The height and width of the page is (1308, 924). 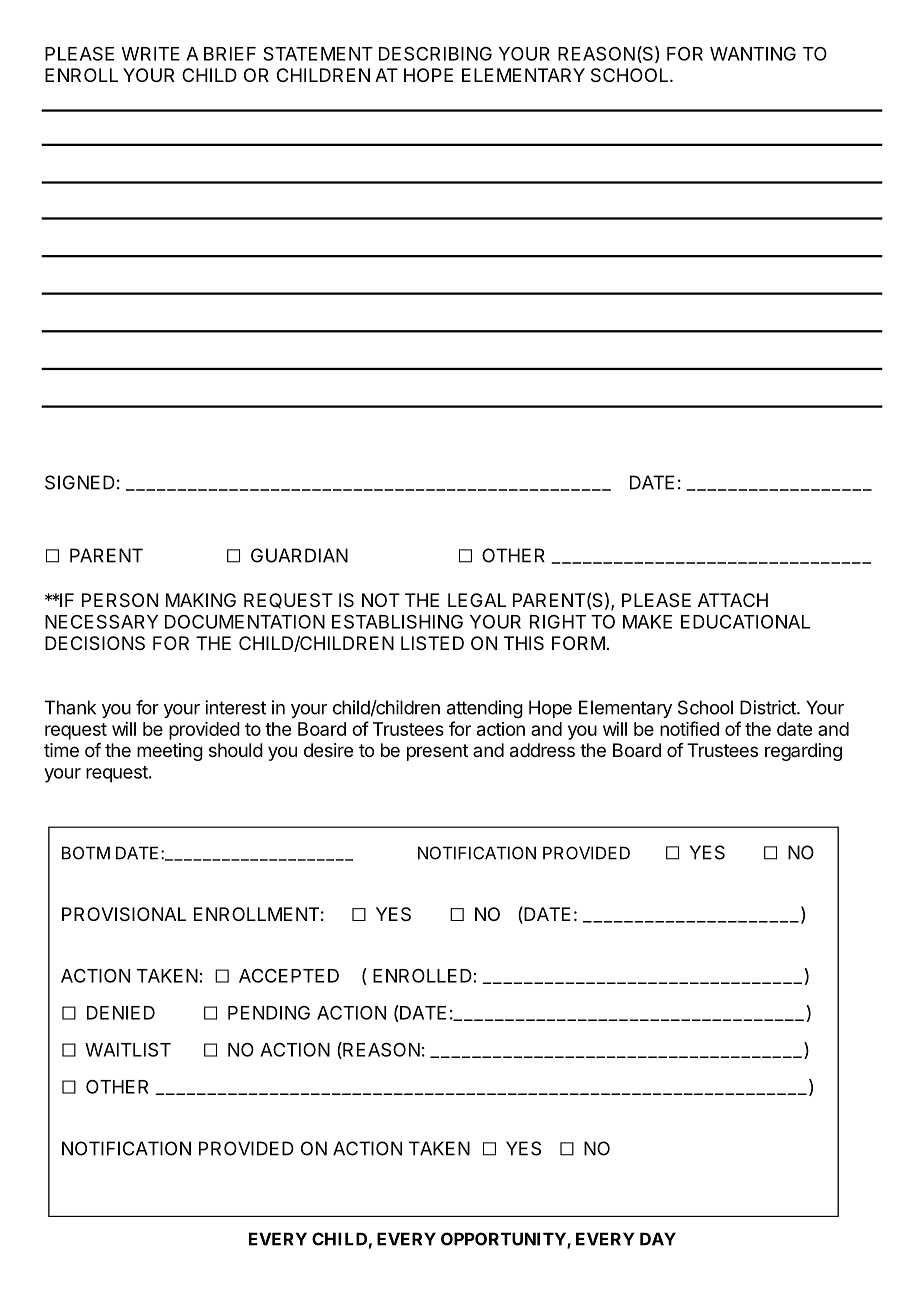 I want to click on DECISIONS, so click(x=95, y=643).
